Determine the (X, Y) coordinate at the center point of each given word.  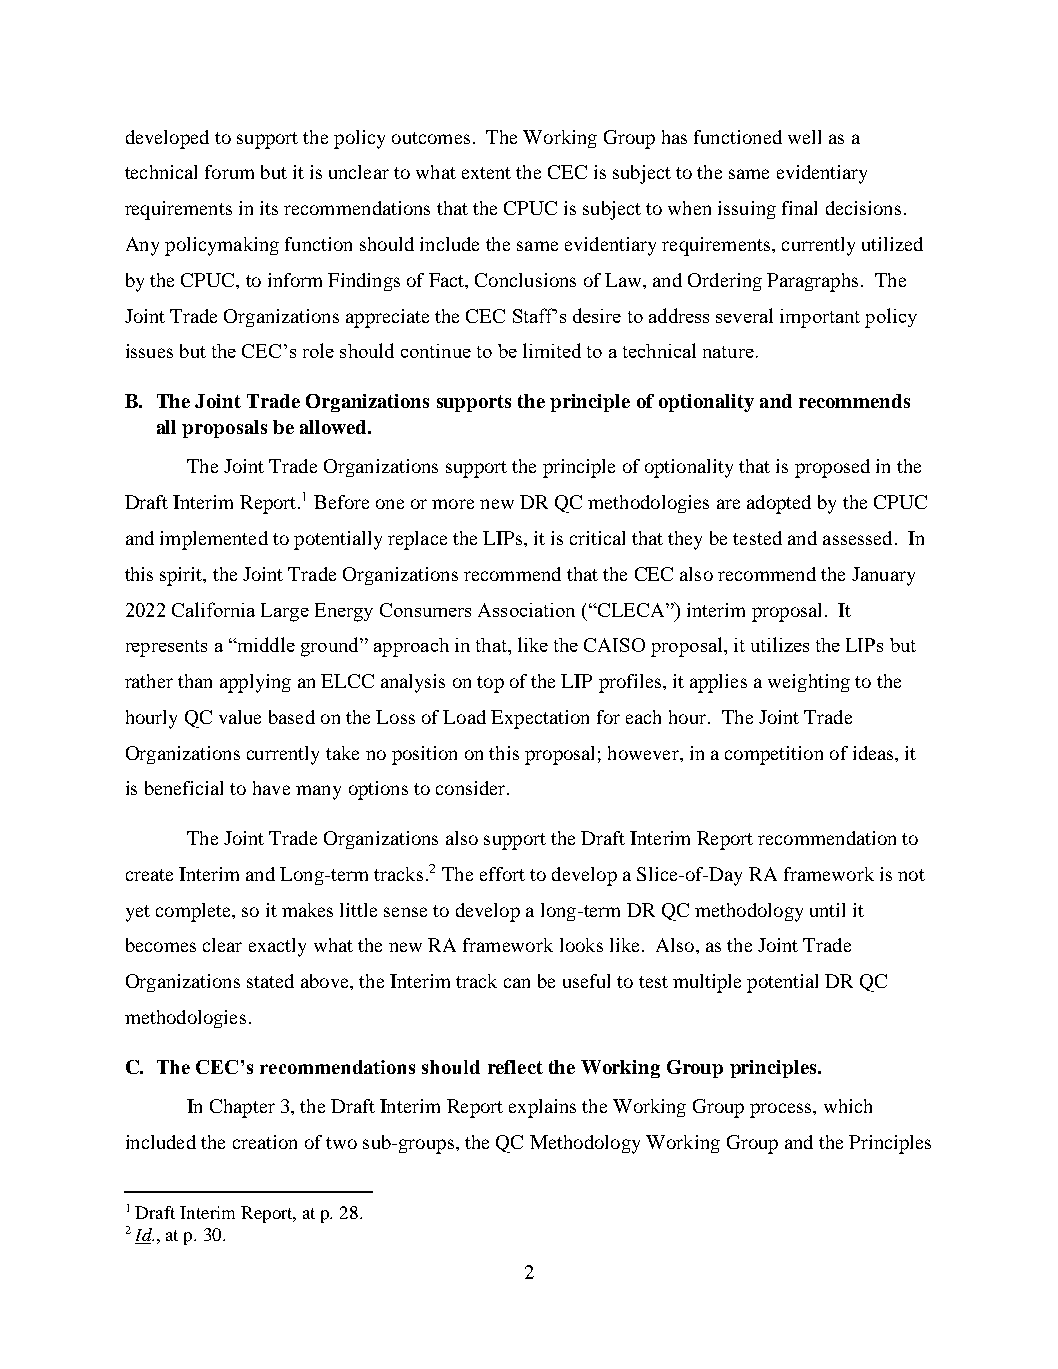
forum (229, 172)
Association (526, 610)
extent (486, 173)
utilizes (780, 644)
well (804, 137)
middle (265, 644)
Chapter (242, 1108)
